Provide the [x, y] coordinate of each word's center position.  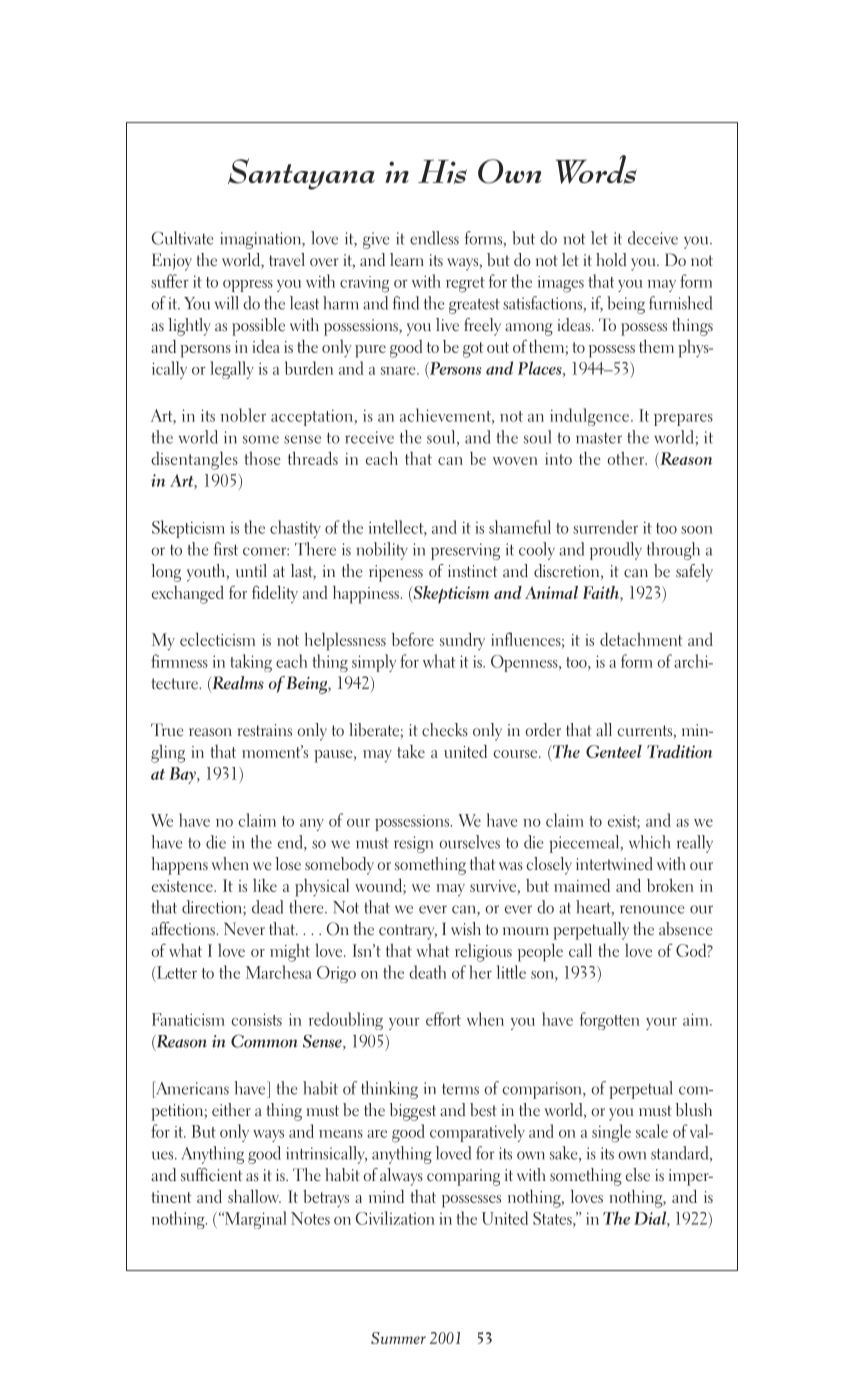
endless [434, 238]
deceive [653, 238]
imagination [261, 240]
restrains [265, 730]
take [411, 751]
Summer [398, 1338]
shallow [254, 1196]
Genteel [614, 751]
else [638, 1175]
